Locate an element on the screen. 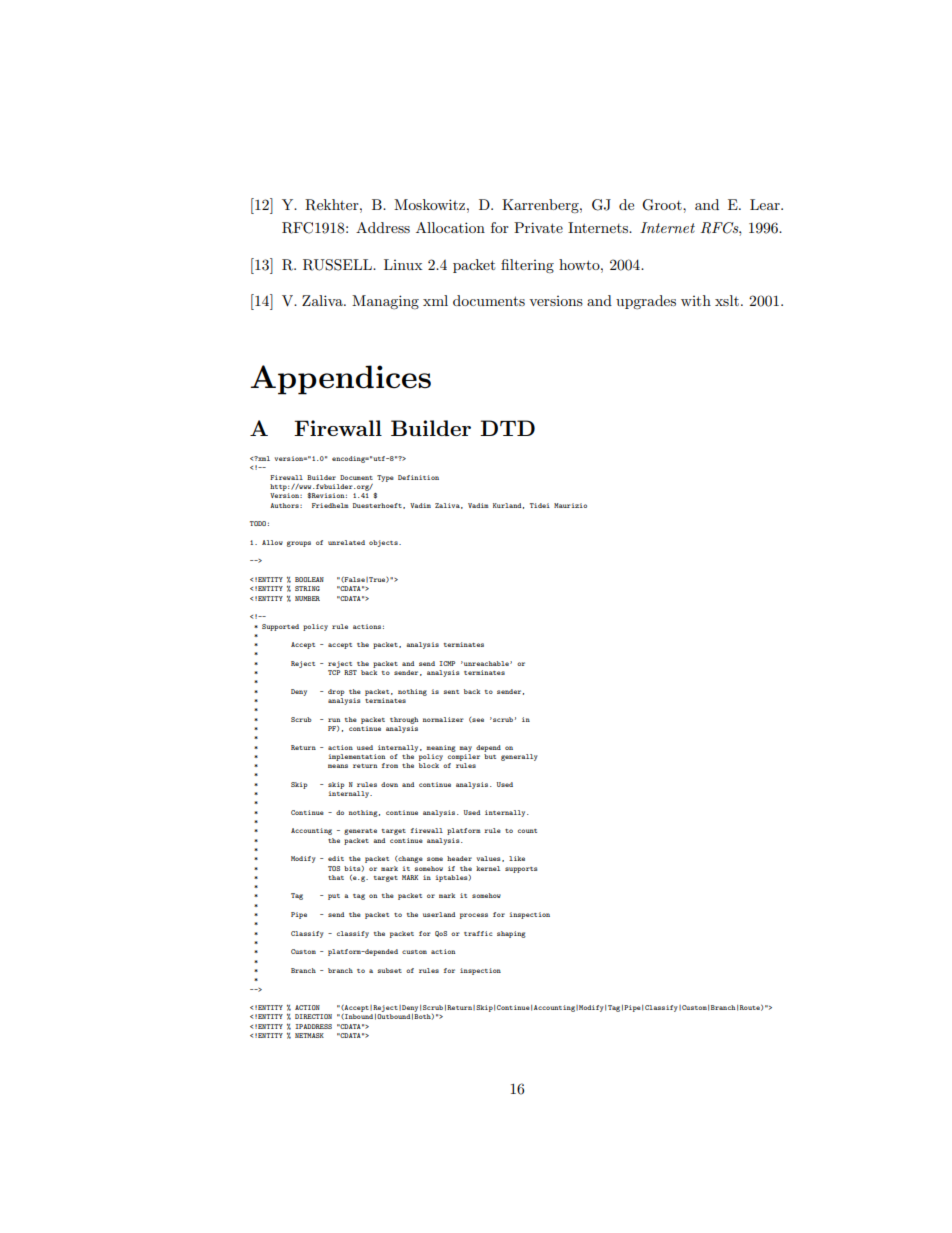  Groot is located at coordinates (663, 205).
